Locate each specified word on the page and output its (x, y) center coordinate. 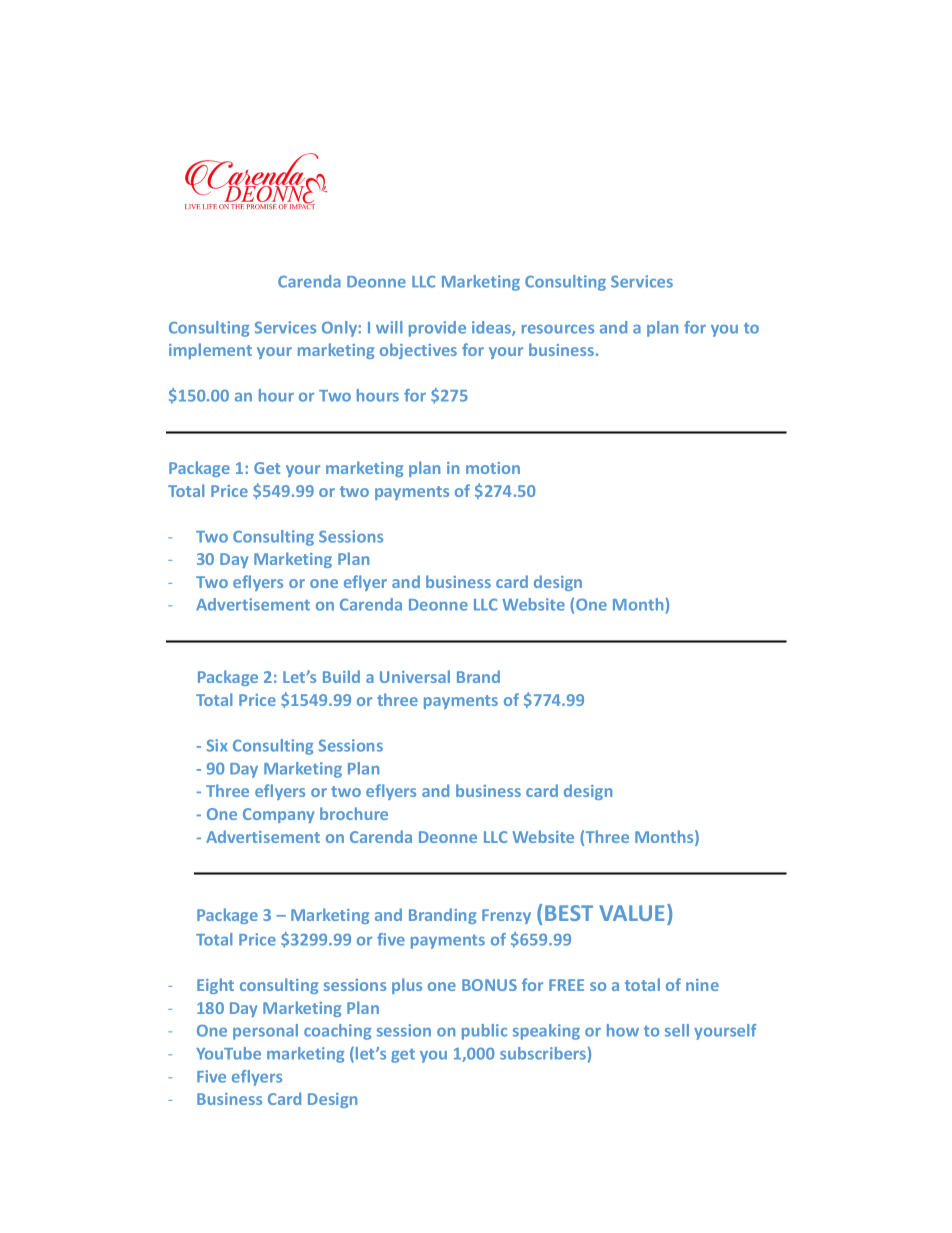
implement (210, 351)
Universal (415, 676)
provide (437, 329)
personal (265, 1032)
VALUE (632, 913)
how (623, 1030)
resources (558, 329)
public (484, 1032)
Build (341, 676)
